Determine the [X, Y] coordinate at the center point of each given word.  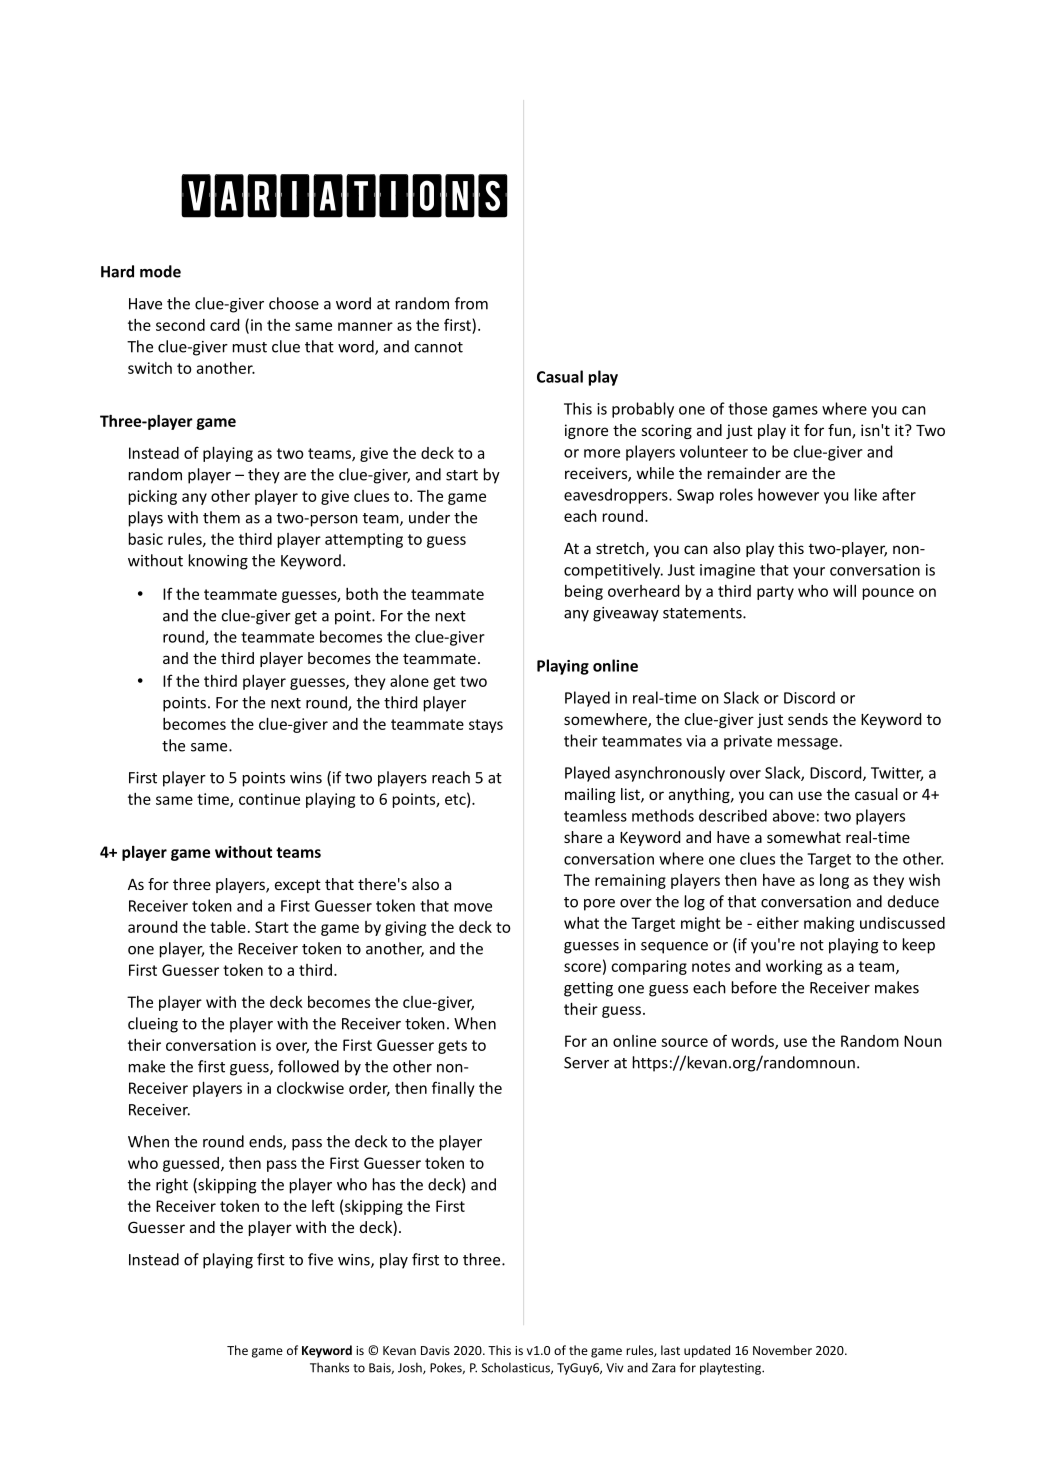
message [808, 744]
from [471, 303]
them [221, 517]
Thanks [329, 1367]
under [429, 517]
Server [586, 1063]
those [747, 408]
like [866, 494]
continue [269, 799]
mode [160, 271]
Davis [435, 1350]
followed [308, 1066]
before [754, 987]
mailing [590, 795]
